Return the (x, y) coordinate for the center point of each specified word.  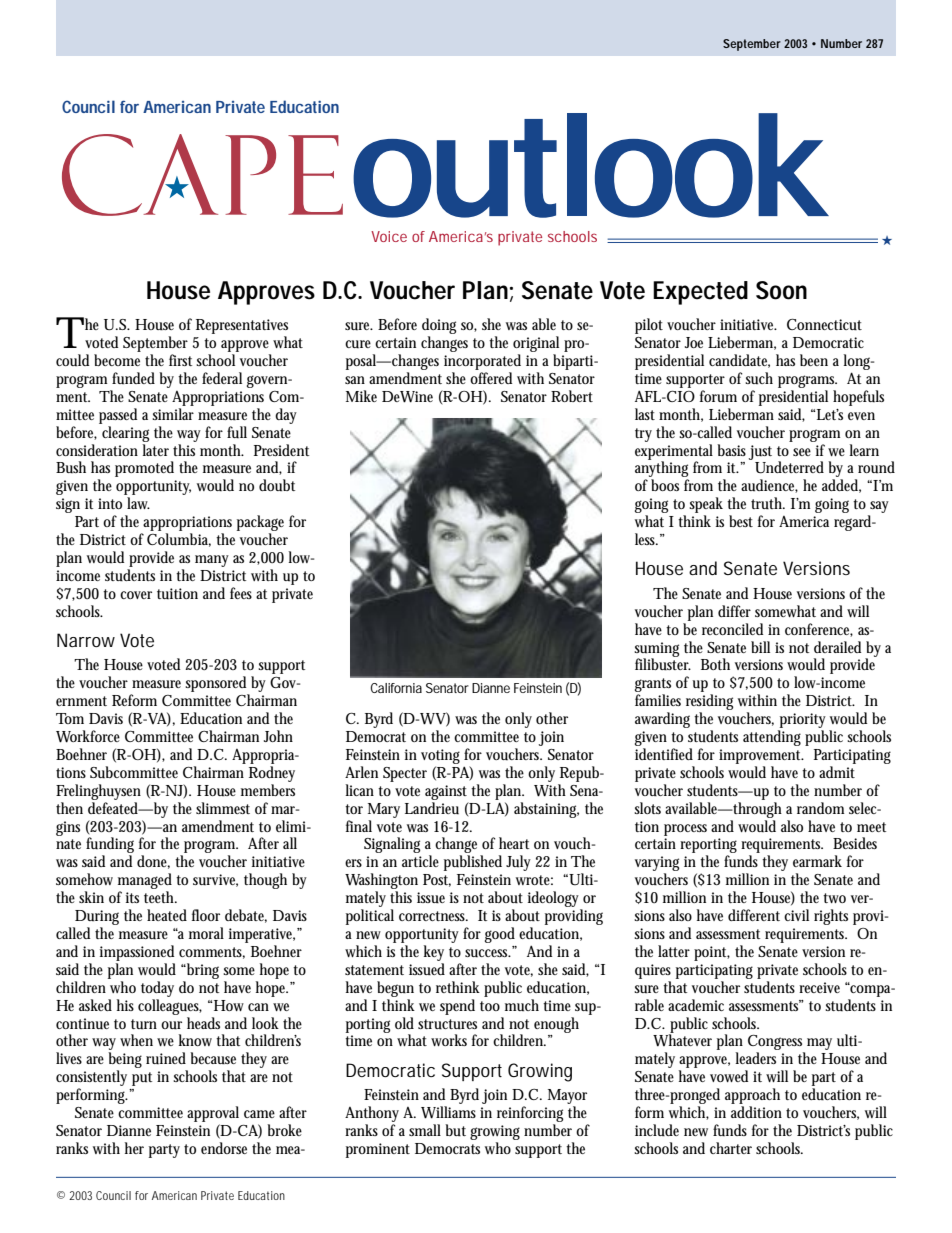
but (455, 1130)
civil (796, 915)
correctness (433, 916)
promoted (144, 469)
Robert (572, 396)
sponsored (217, 685)
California (396, 688)
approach (752, 1096)
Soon (781, 290)
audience (769, 486)
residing (709, 703)
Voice (389, 236)
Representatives (242, 328)
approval (213, 1114)
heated (167, 915)
